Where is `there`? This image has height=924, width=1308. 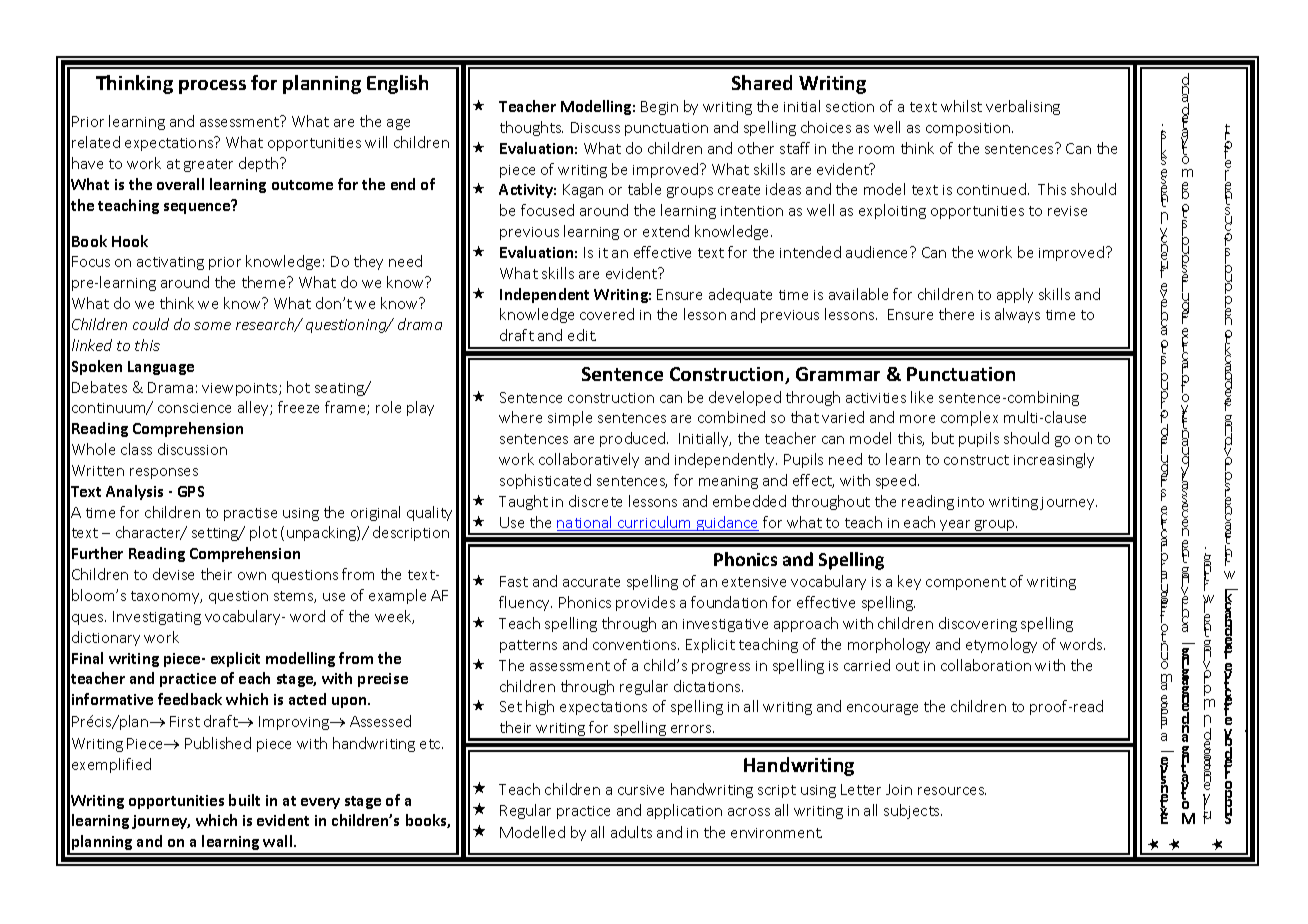 there is located at coordinates (956, 314).
